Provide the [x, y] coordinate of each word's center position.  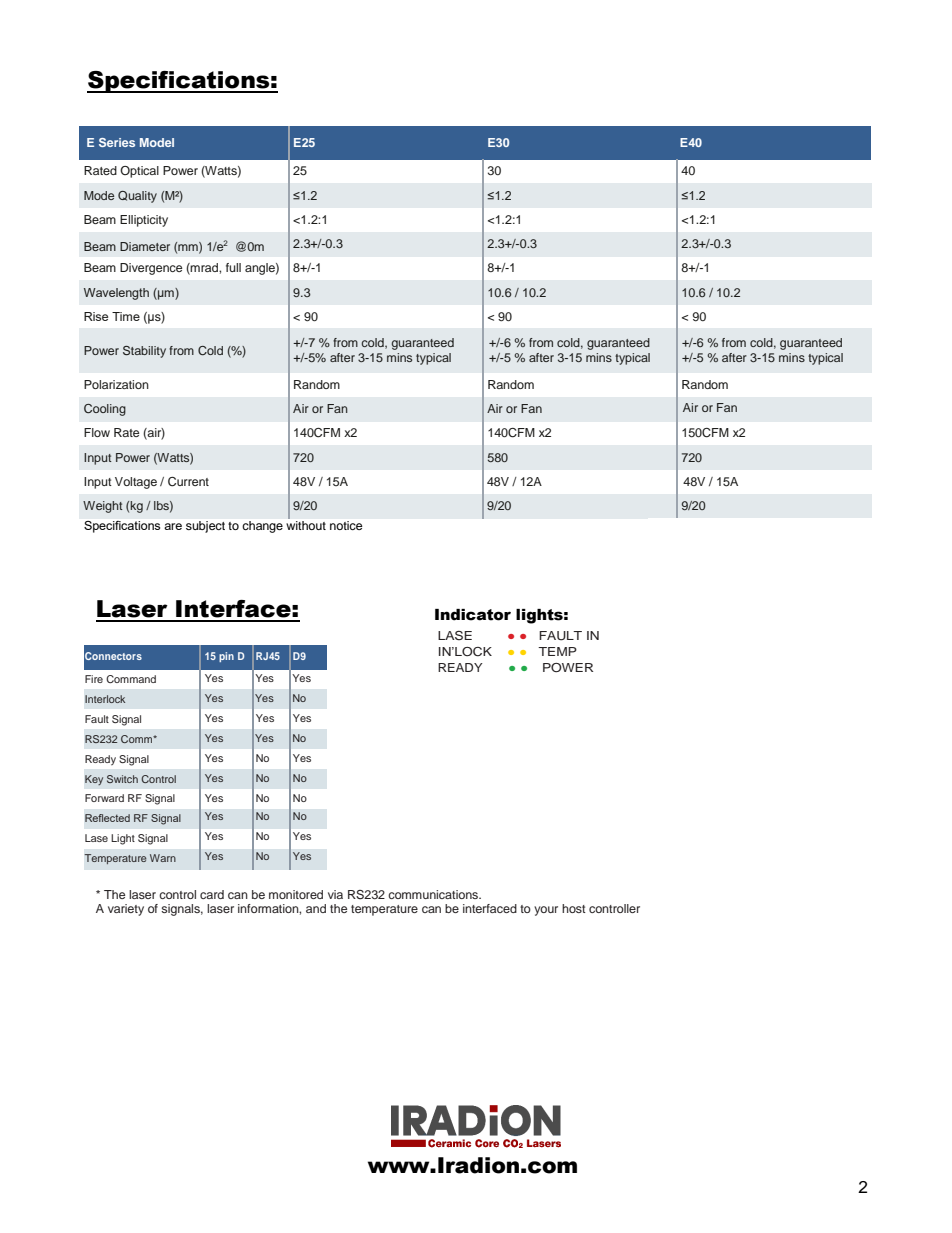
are [173, 526]
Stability [144, 352]
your [546, 911]
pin [226, 657]
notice [346, 525]
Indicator [473, 615]
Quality [137, 197]
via [335, 894]
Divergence [151, 269]
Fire [94, 679]
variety [126, 910]
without [306, 524]
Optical [139, 172]
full [233, 267]
